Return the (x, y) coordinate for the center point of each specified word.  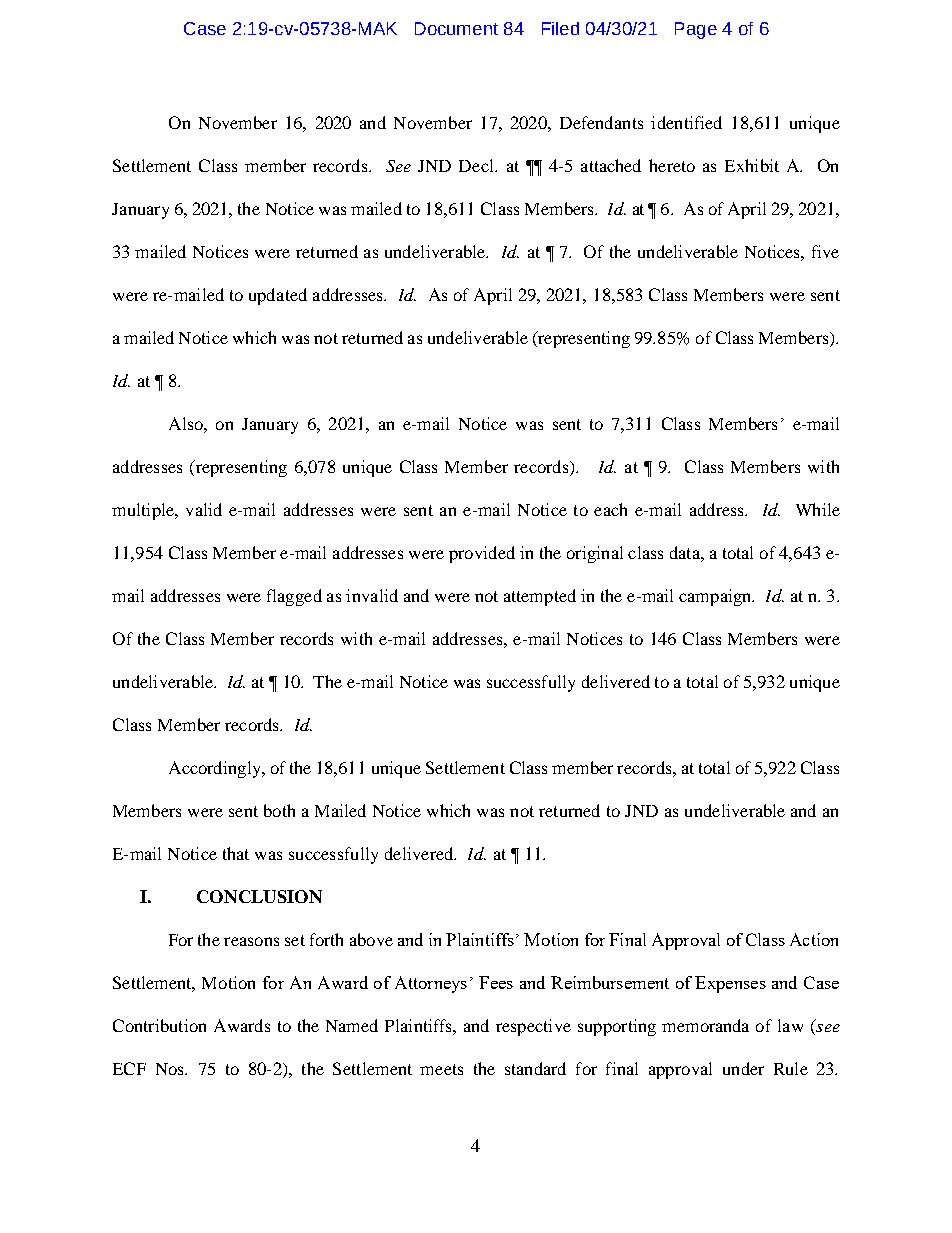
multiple (144, 511)
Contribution (159, 1025)
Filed (560, 28)
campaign (716, 597)
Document (456, 28)
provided (482, 554)
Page (696, 30)
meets (441, 1069)
